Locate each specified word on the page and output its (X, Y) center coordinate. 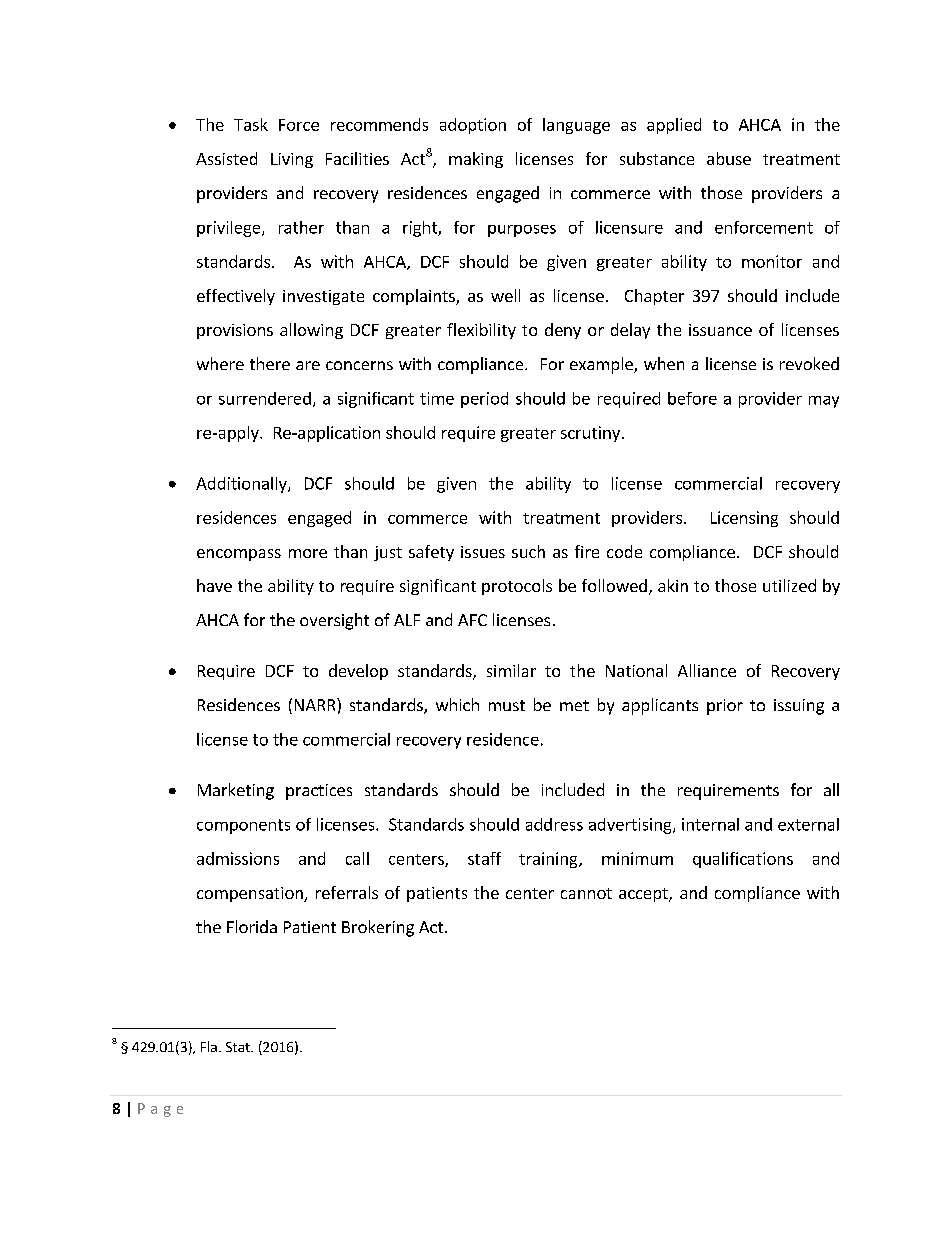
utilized (789, 585)
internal (710, 824)
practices (319, 792)
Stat (239, 1047)
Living (292, 160)
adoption (473, 126)
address (554, 824)
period (484, 400)
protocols (517, 587)
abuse (729, 158)
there (270, 363)
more (308, 553)
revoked (809, 363)
